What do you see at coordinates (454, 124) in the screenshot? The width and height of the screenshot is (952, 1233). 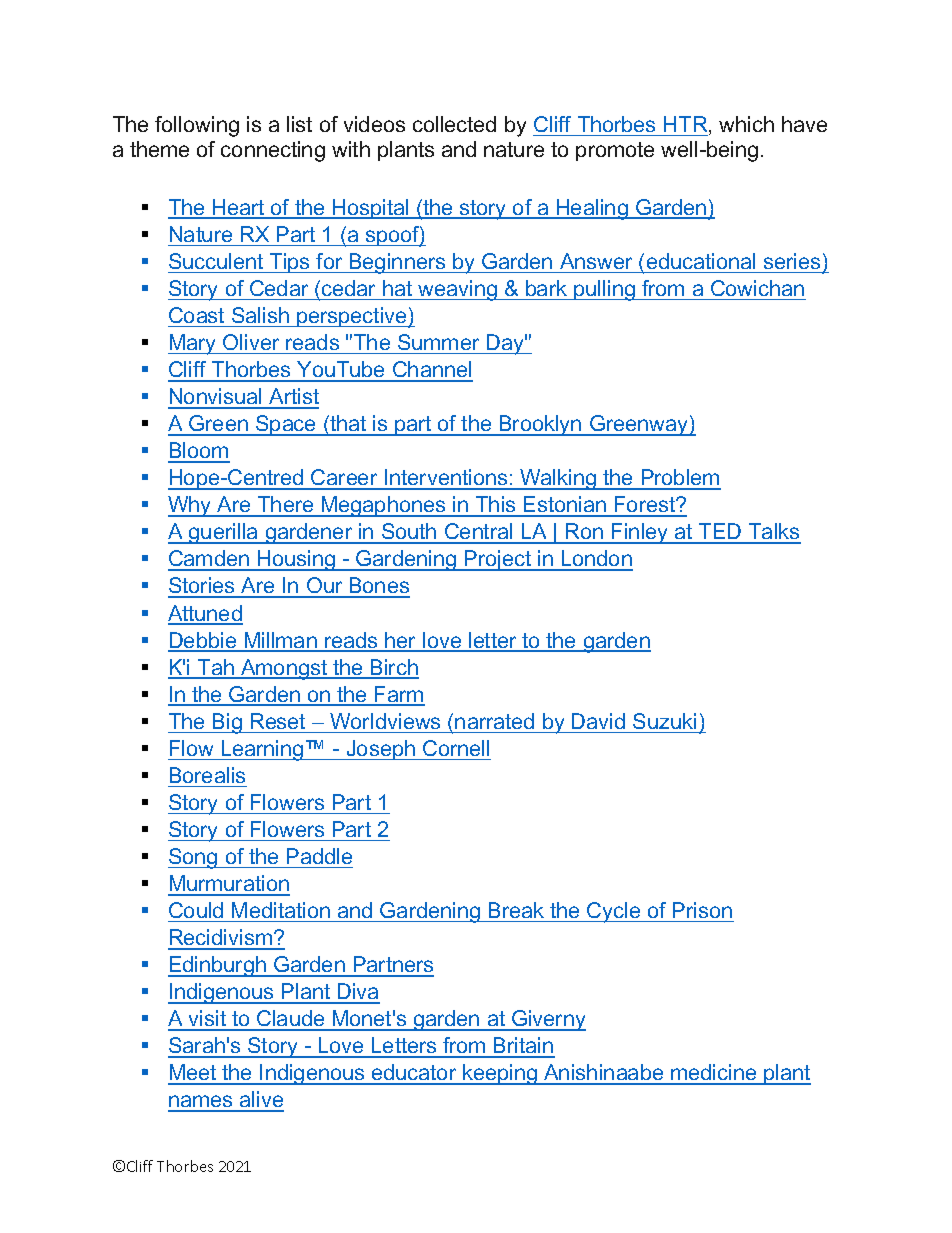 I see `collected` at bounding box center [454, 124].
